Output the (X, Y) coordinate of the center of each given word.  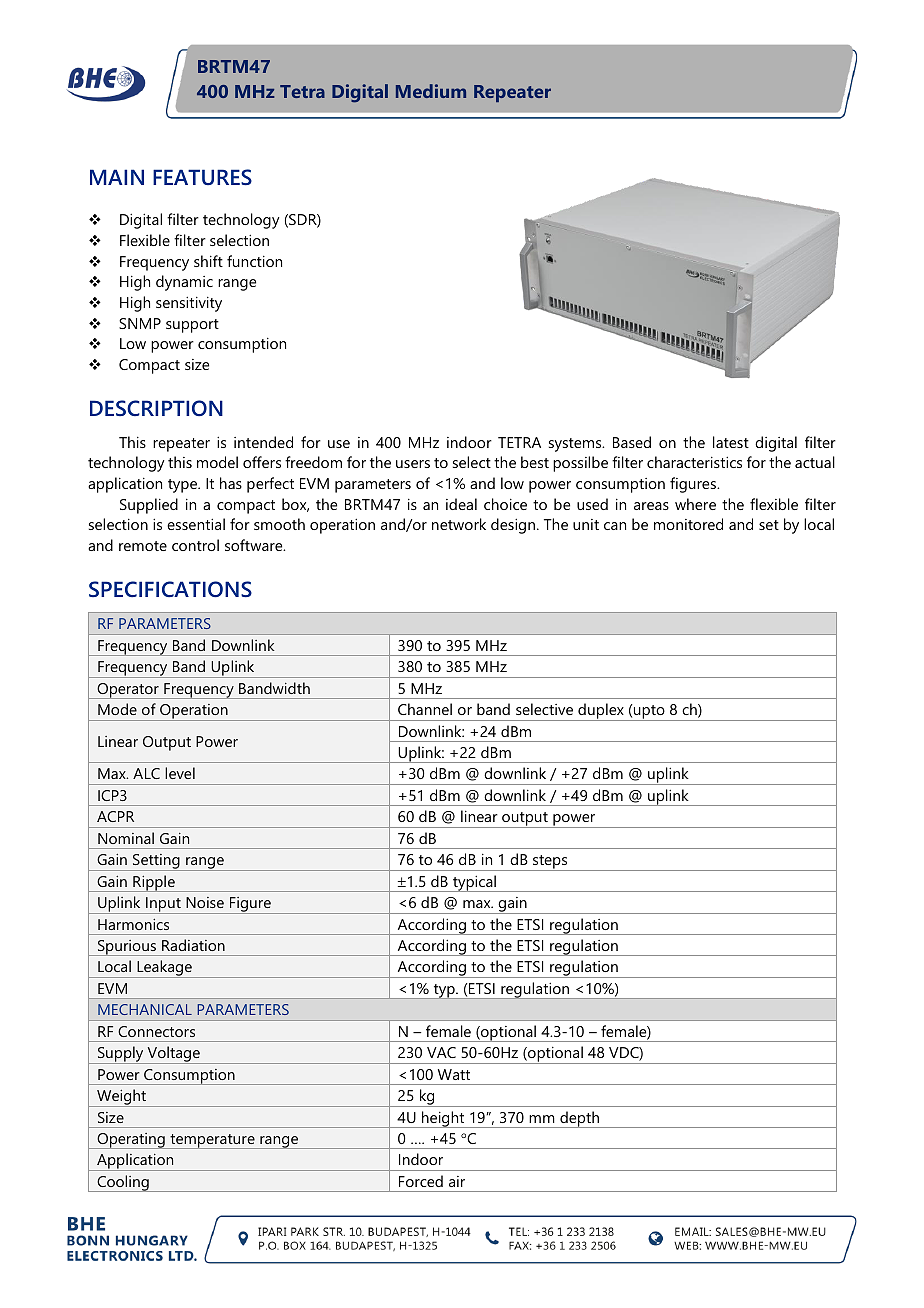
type (184, 486)
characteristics (694, 462)
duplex (601, 712)
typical (474, 883)
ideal (461, 504)
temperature (212, 1141)
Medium (431, 91)
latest (731, 442)
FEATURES (202, 177)
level (180, 773)
